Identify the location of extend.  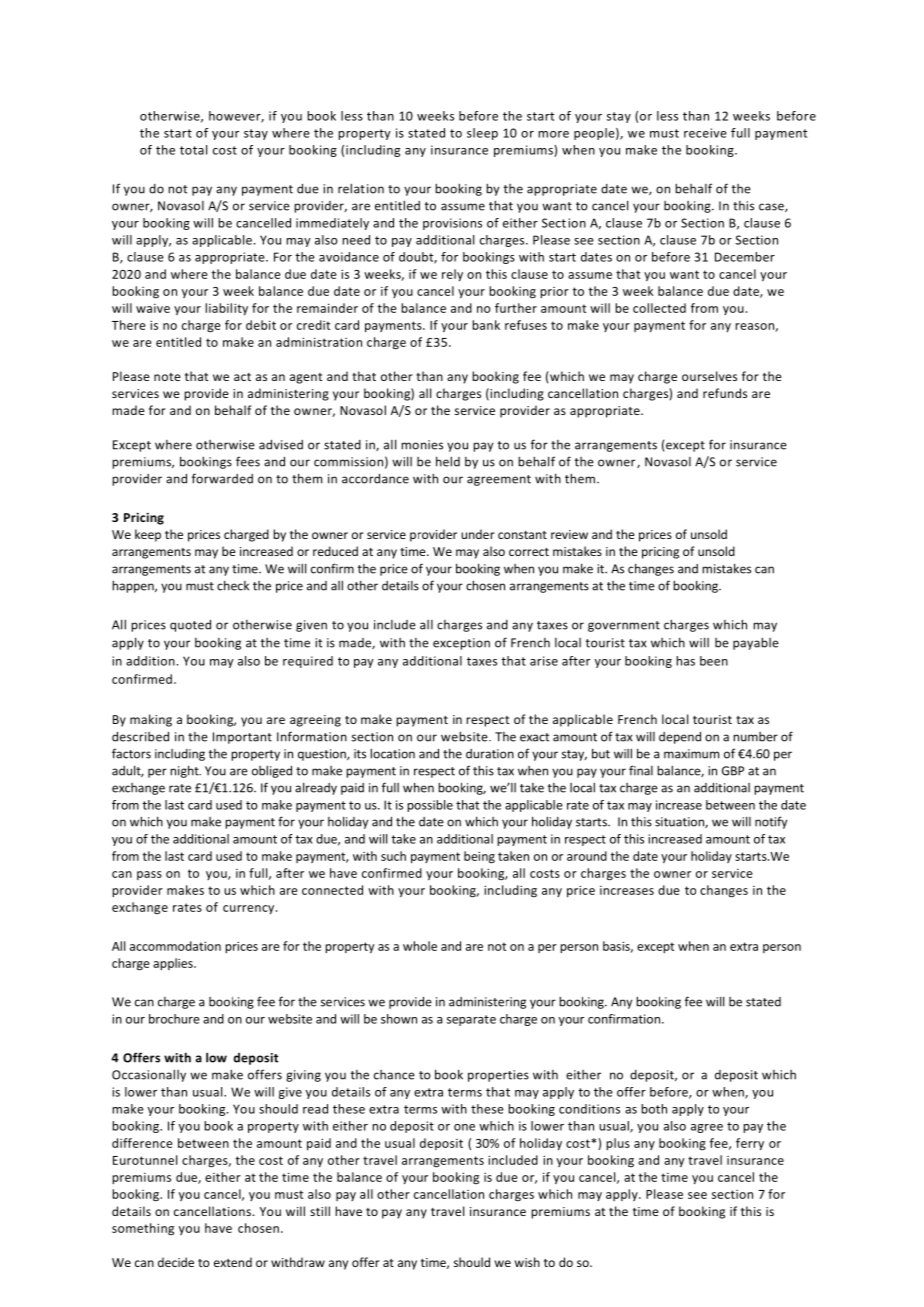
(233, 1262).
